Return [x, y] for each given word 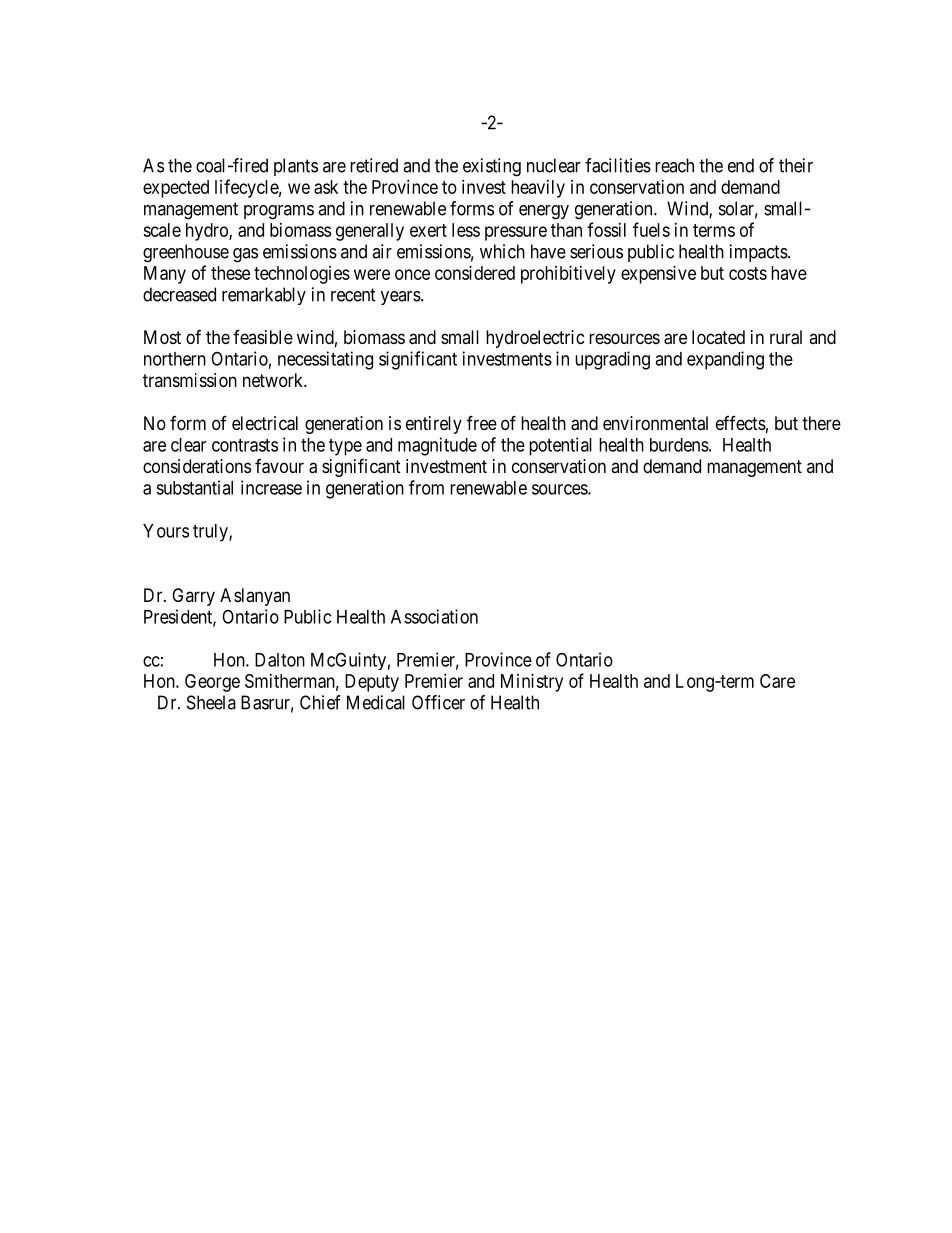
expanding [725, 360]
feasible [263, 337]
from [426, 487]
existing [492, 167]
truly [211, 533]
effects [741, 423]
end [741, 165]
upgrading [612, 360]
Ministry [532, 683]
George [212, 683]
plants [296, 167]
